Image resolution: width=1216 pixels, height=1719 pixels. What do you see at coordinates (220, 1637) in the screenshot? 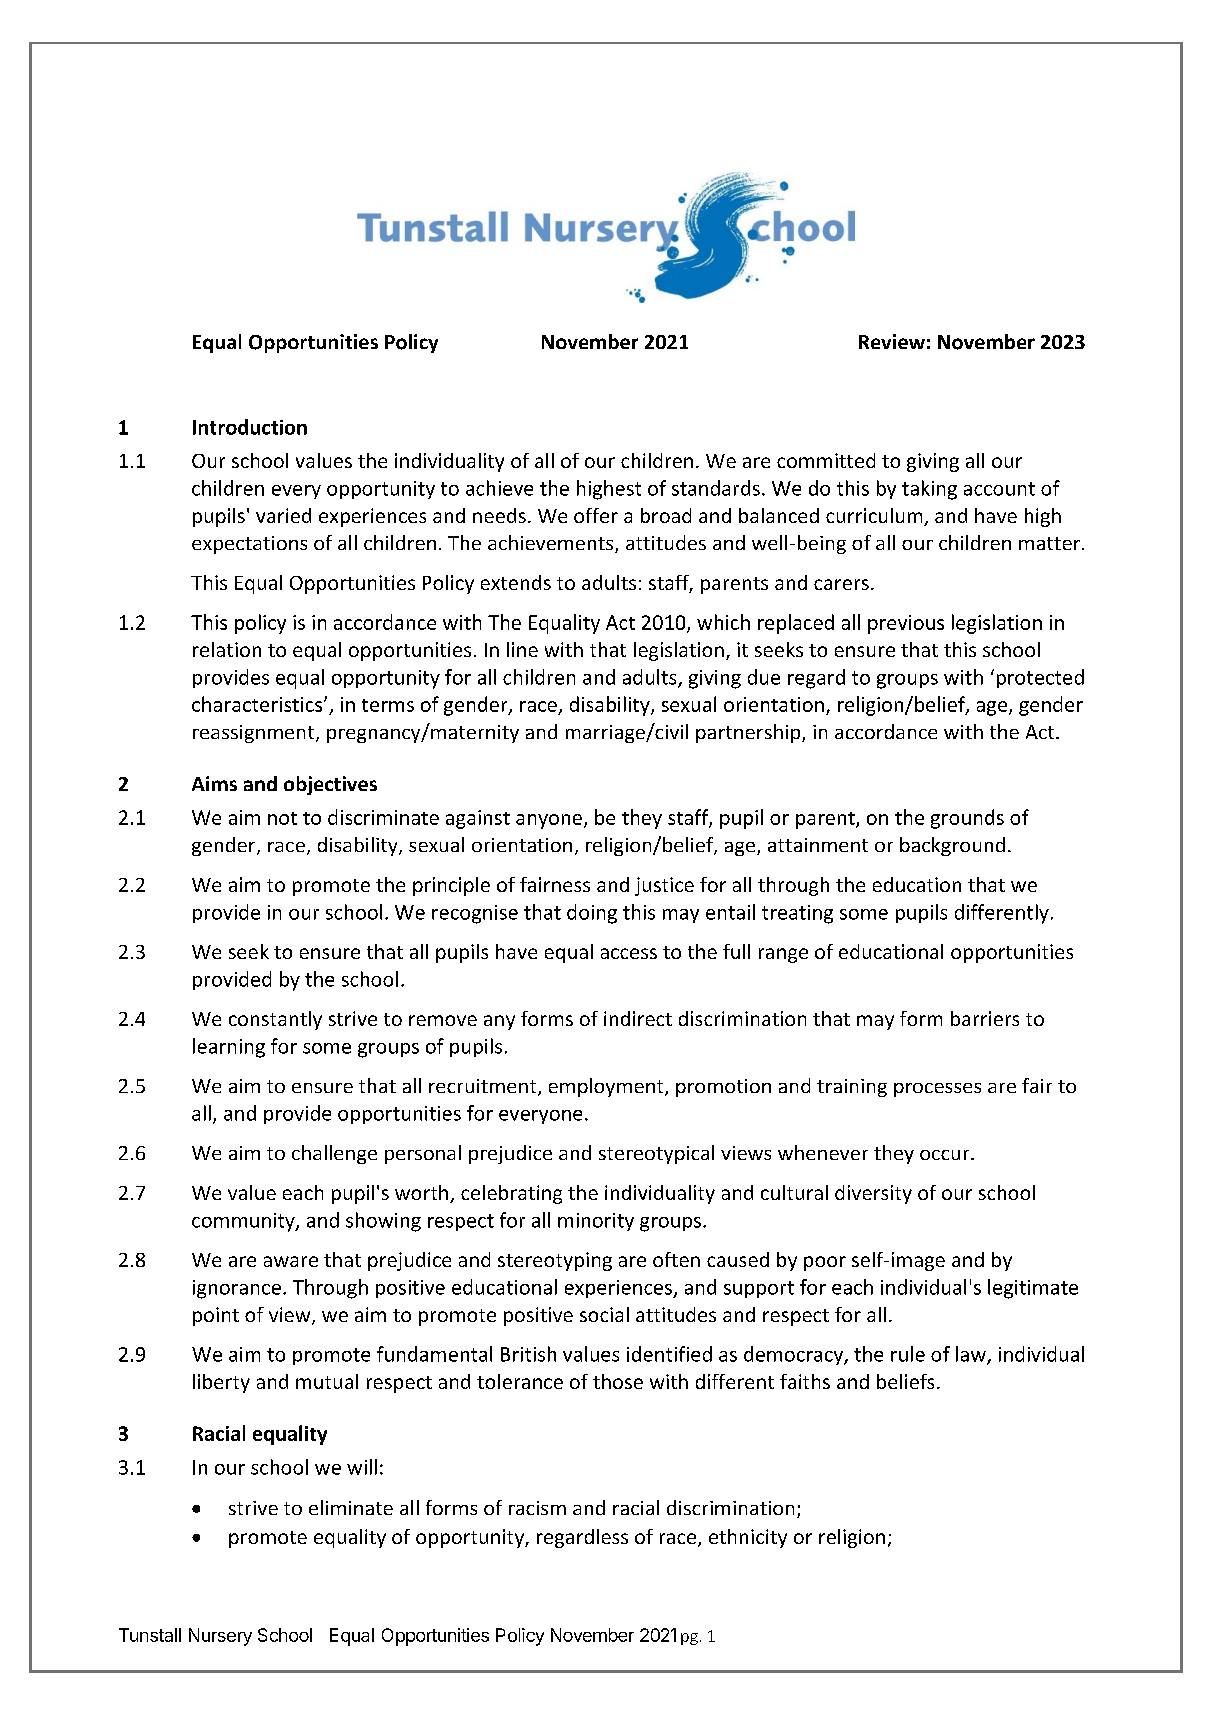
I see `Nursery` at bounding box center [220, 1637].
